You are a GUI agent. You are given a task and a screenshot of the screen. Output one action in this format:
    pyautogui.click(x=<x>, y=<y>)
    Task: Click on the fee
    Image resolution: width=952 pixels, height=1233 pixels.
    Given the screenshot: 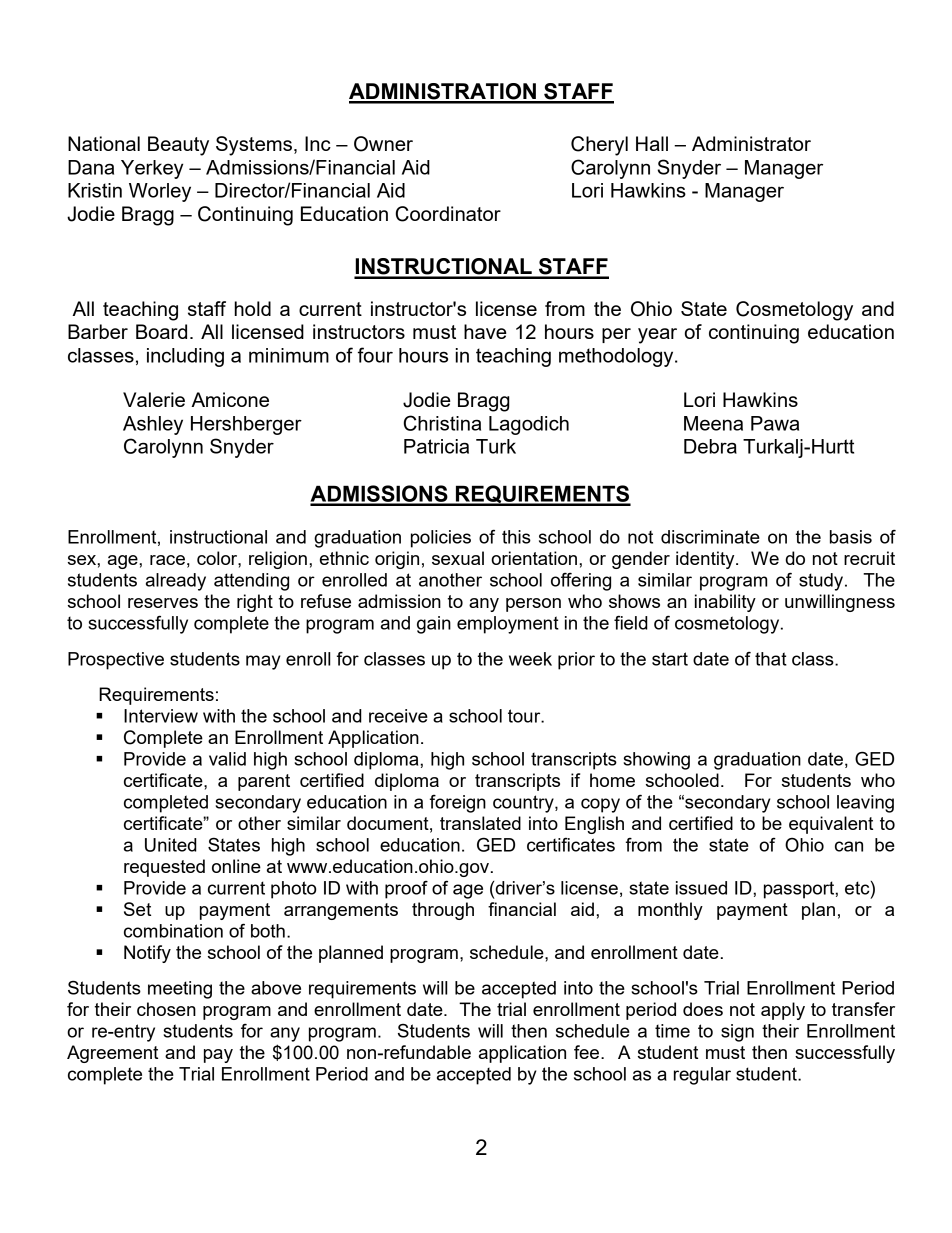 What is the action you would take?
    pyautogui.click(x=588, y=1052)
